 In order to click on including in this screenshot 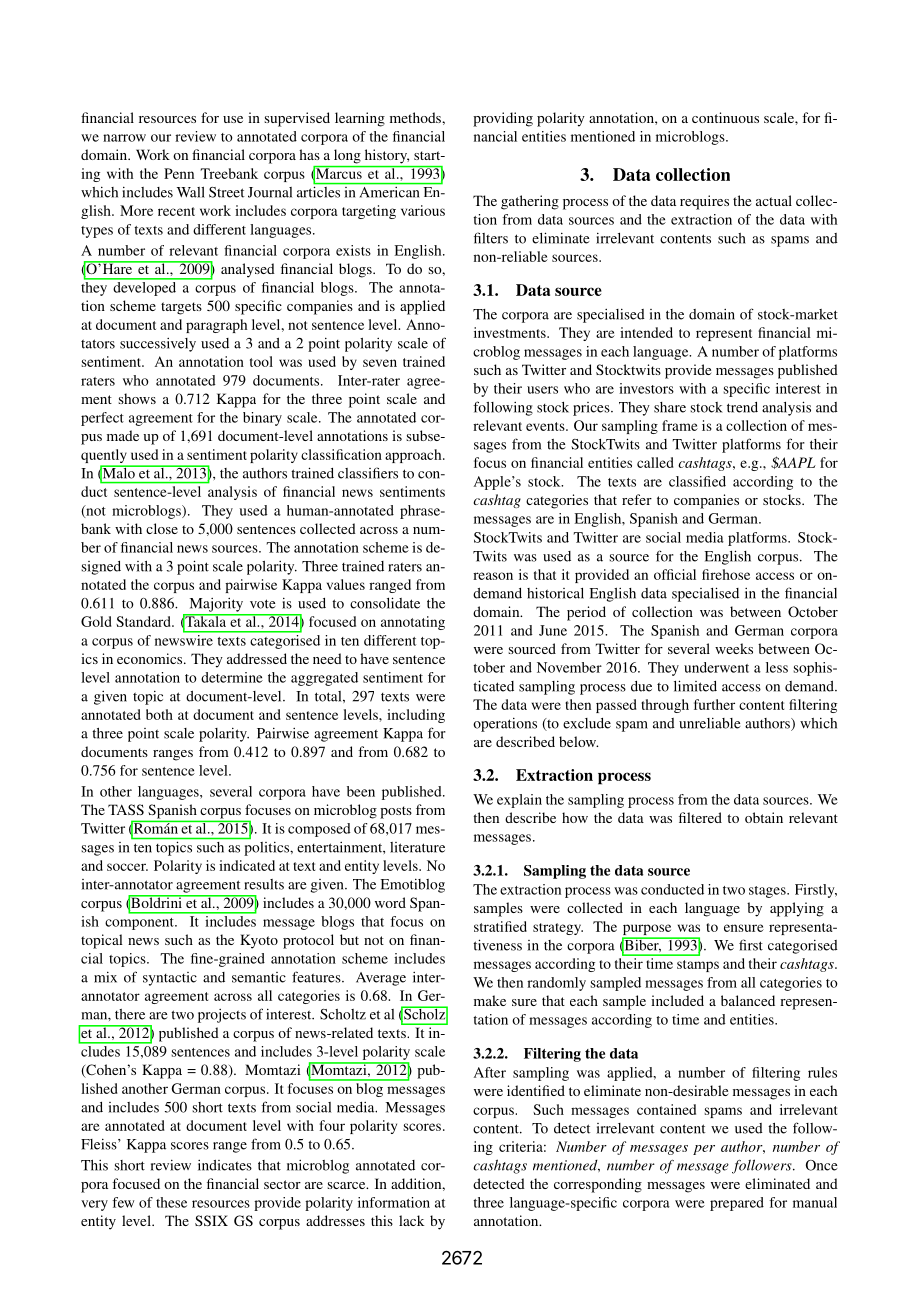, I will do `click(416, 716)`.
